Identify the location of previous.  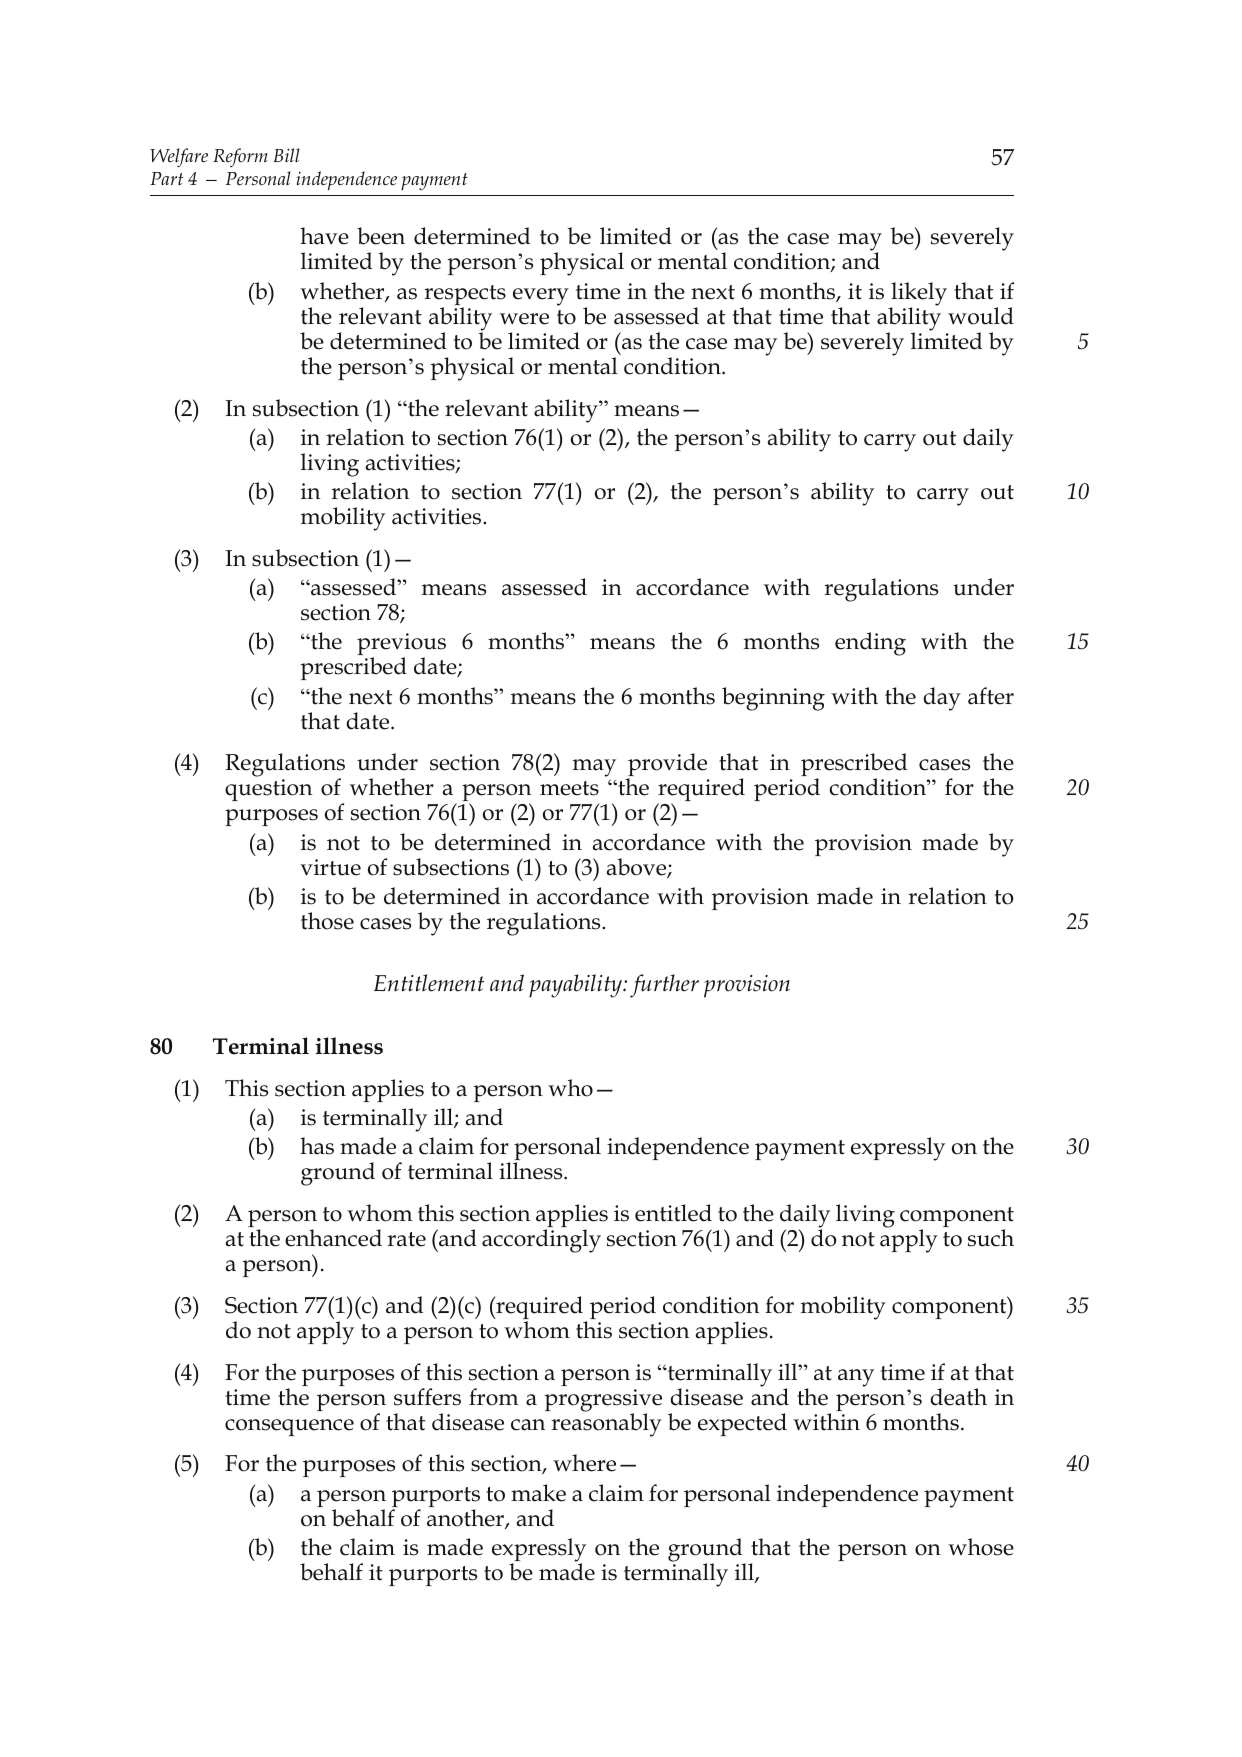
(401, 645).
